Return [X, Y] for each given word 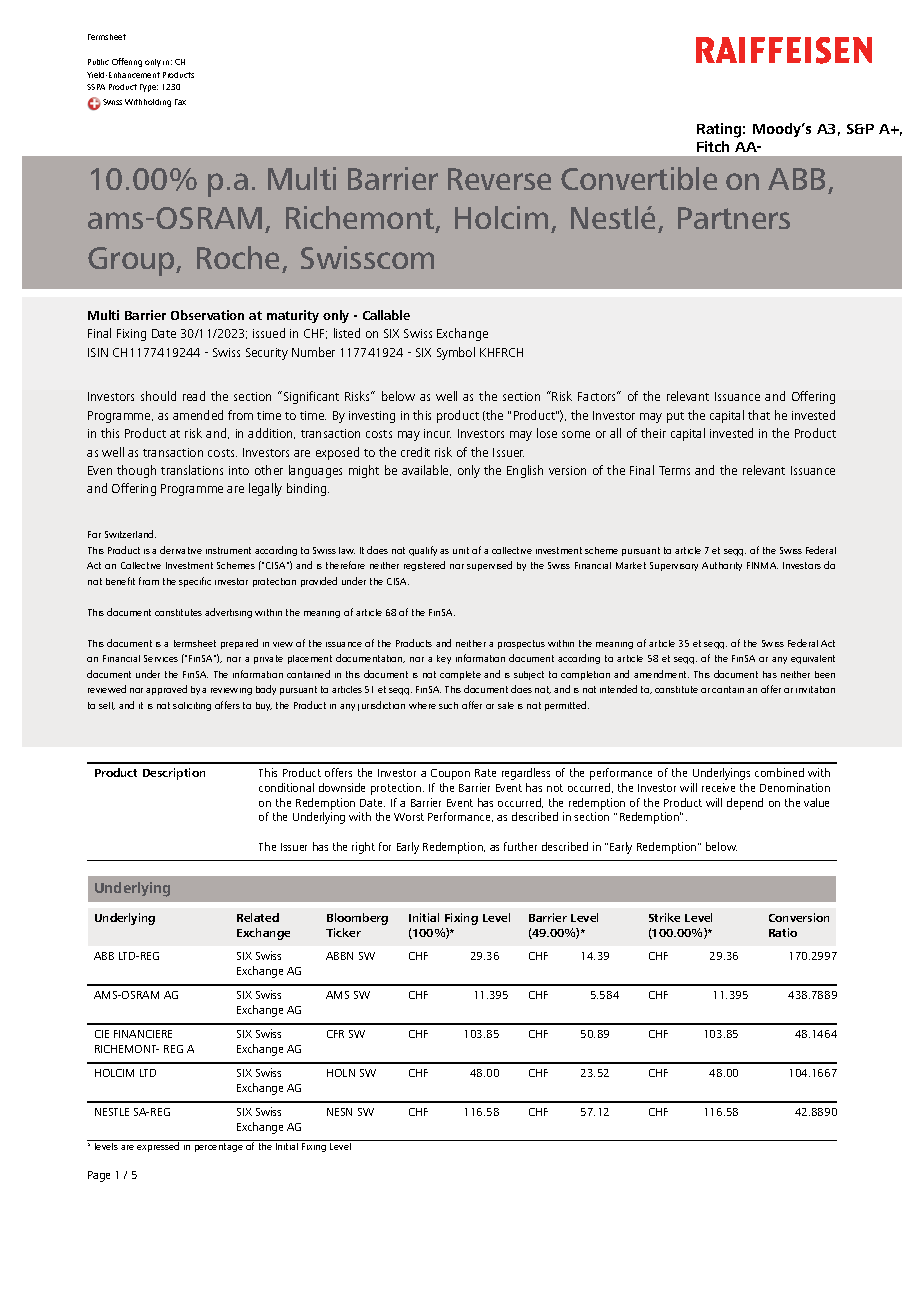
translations [192, 470]
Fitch [713, 146]
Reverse [499, 179]
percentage [219, 1147]
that [759, 415]
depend [745, 804]
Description [174, 774]
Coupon [450, 774]
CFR [335, 1034]
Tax [180, 102]
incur [437, 433]
